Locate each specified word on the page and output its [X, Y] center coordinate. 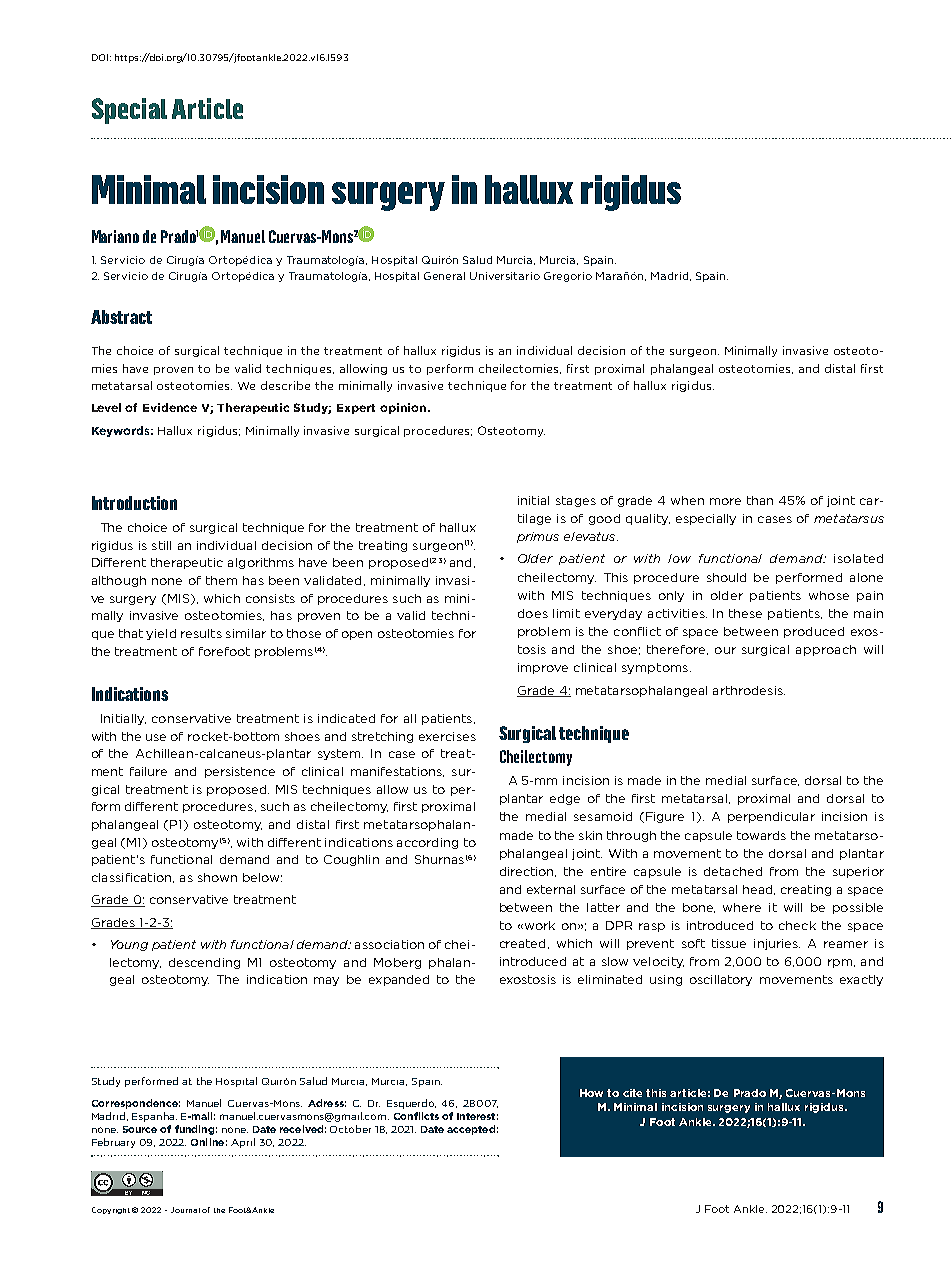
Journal [185, 1210]
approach [826, 650]
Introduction [134, 503]
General [444, 276]
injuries [777, 944]
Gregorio [568, 277]
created [522, 943]
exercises [447, 736]
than [760, 500]
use [156, 737]
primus [538, 537]
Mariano [115, 236]
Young [129, 945]
